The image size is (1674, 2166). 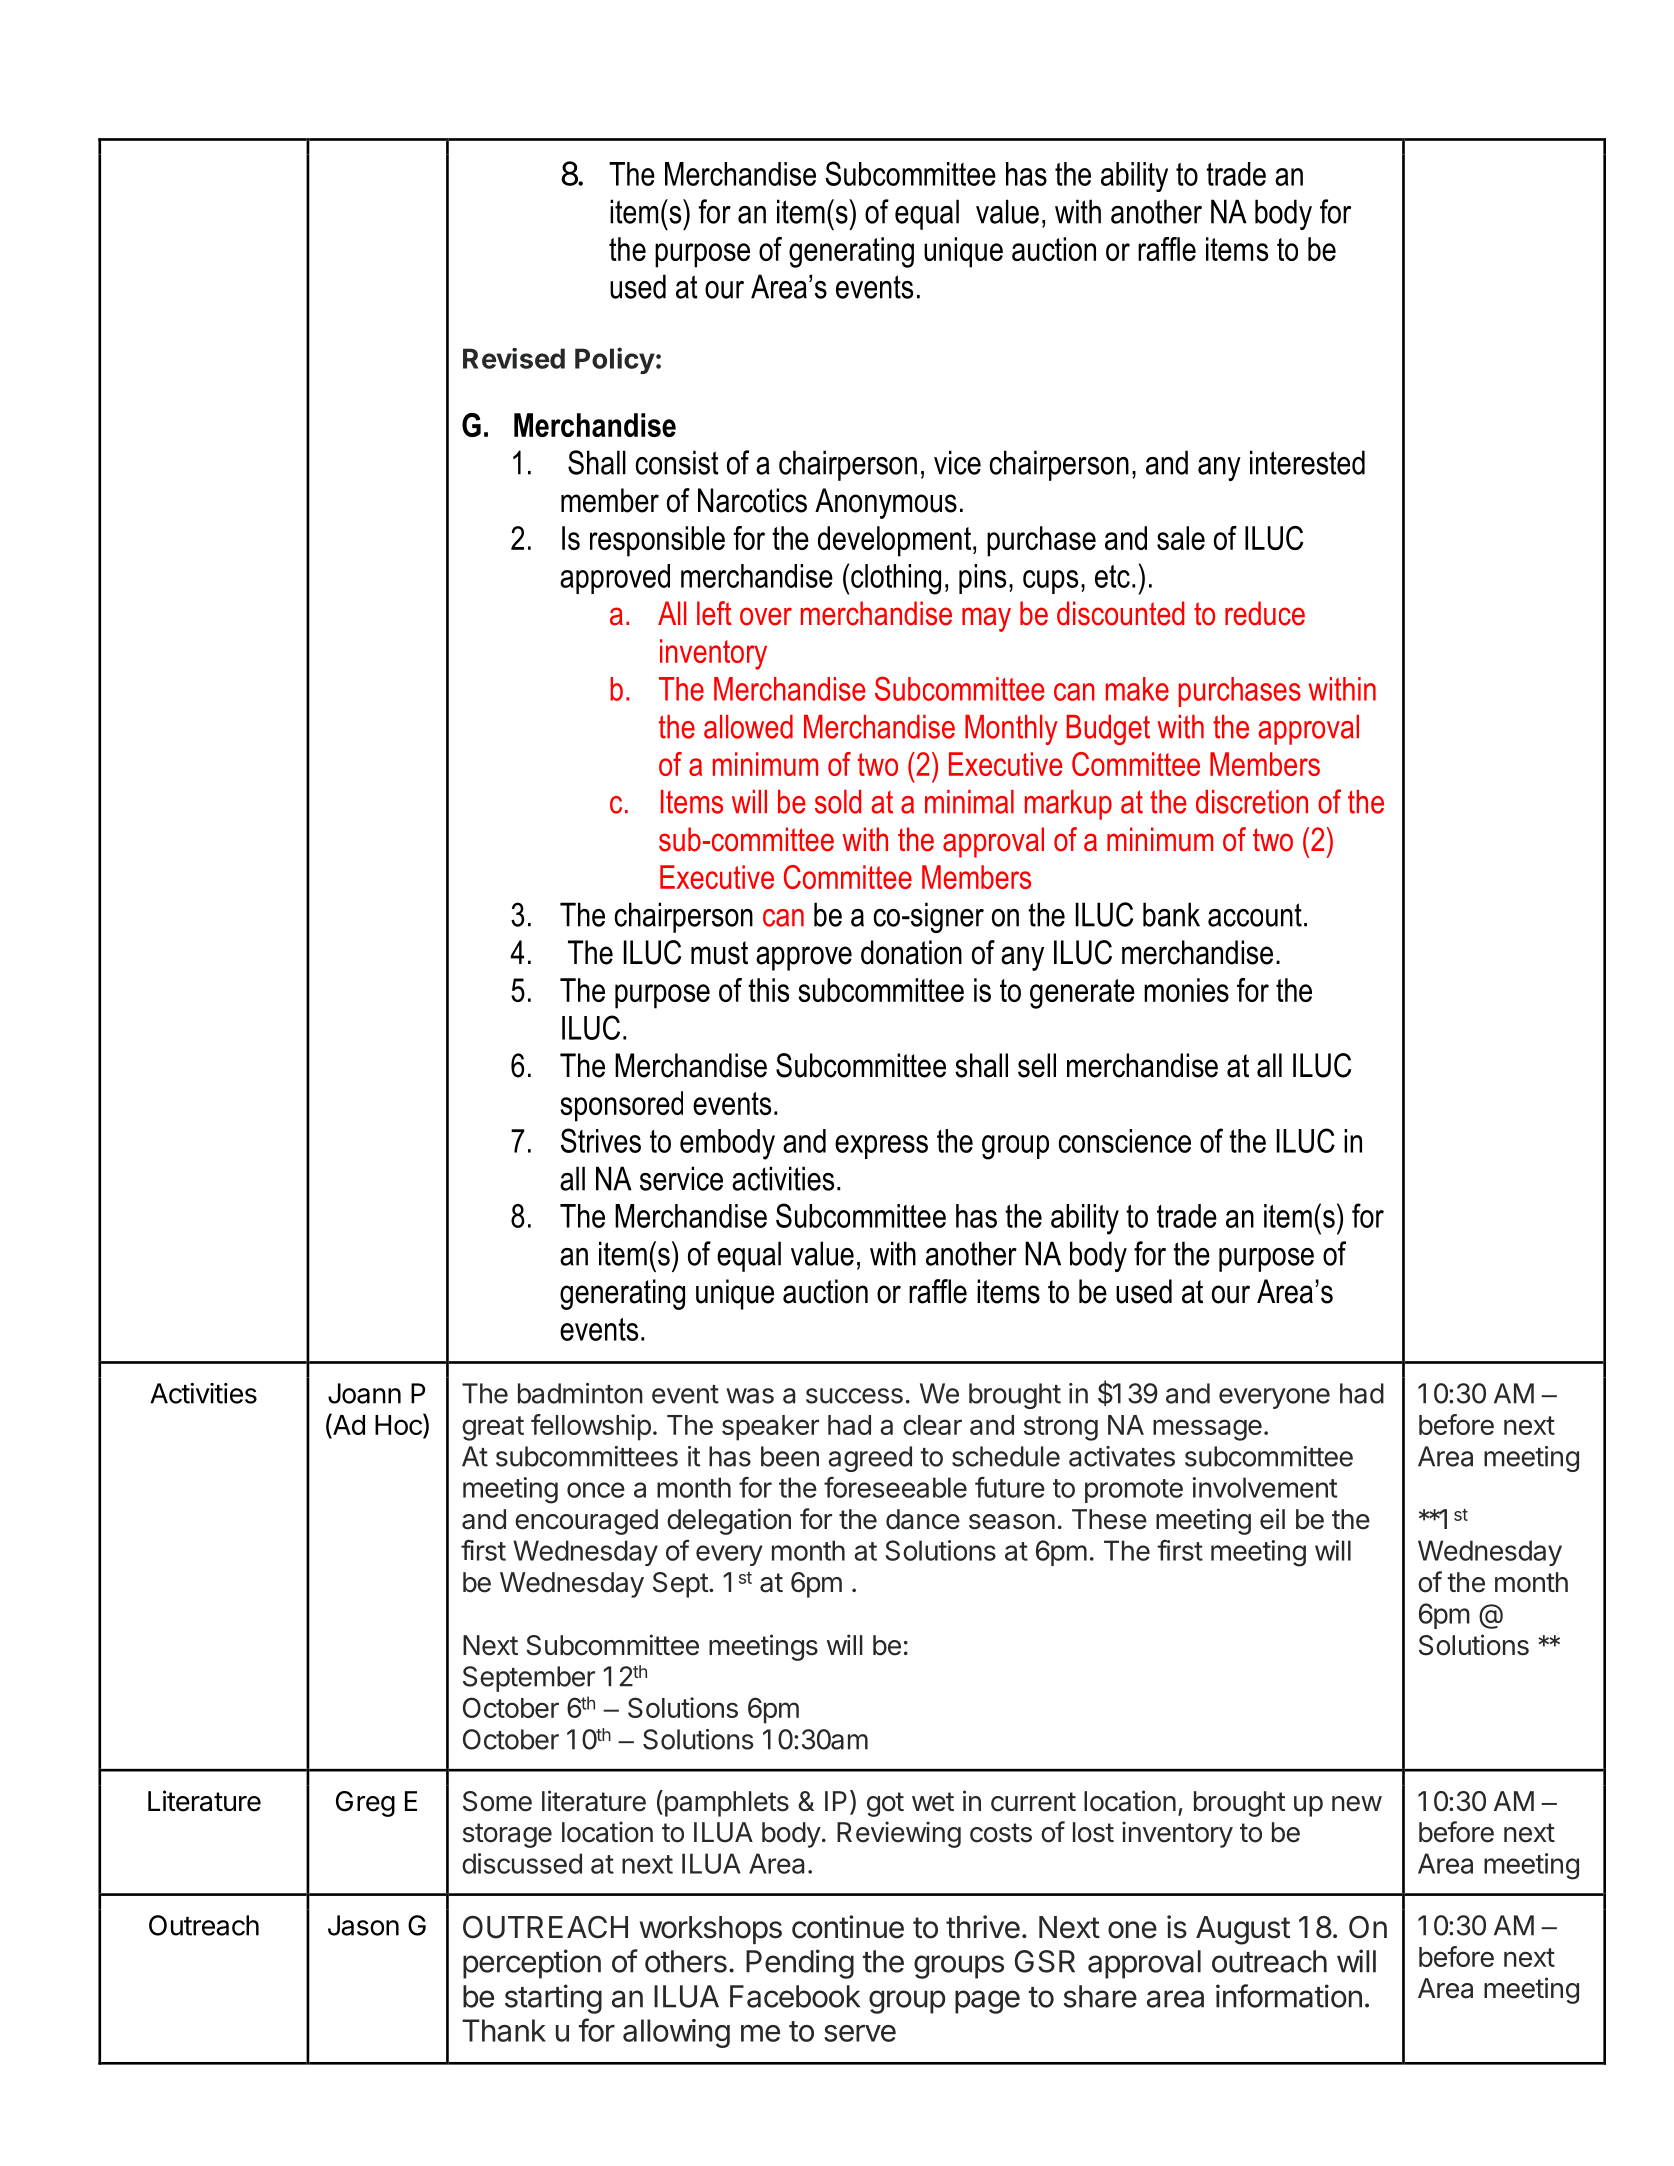 I want to click on Revised, so click(x=514, y=358).
